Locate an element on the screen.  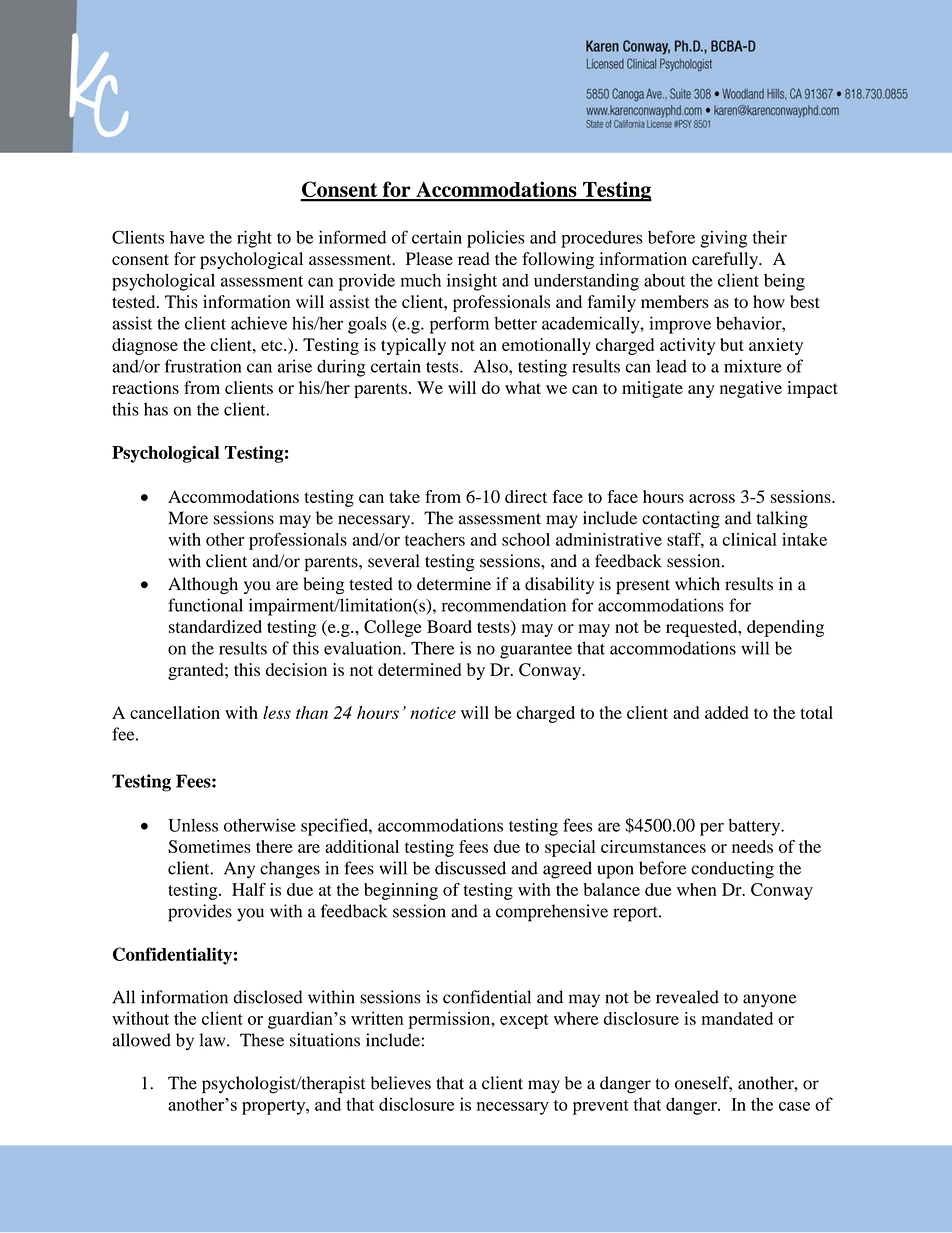
added is located at coordinates (727, 712).
